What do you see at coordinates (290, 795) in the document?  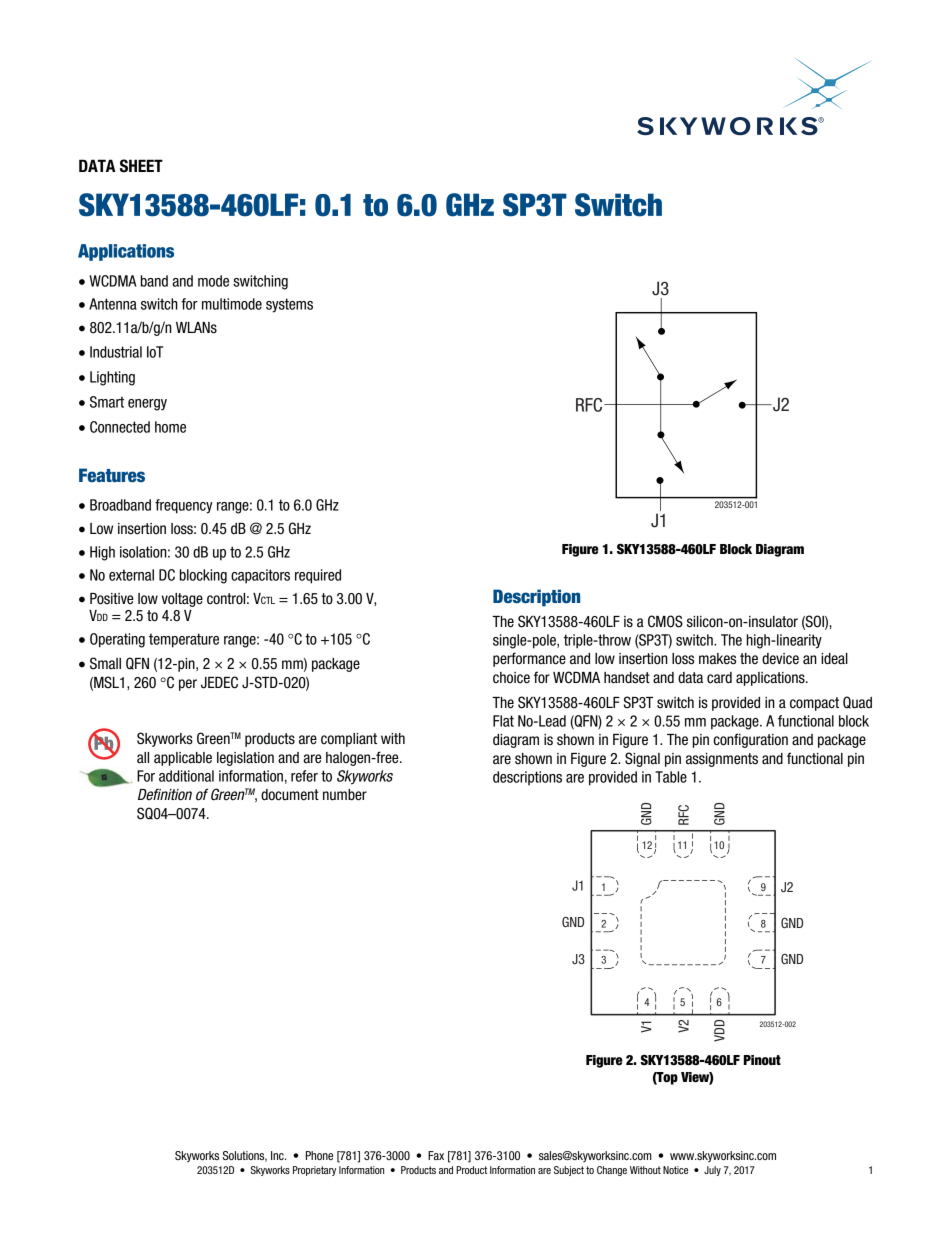 I see `document` at bounding box center [290, 795].
